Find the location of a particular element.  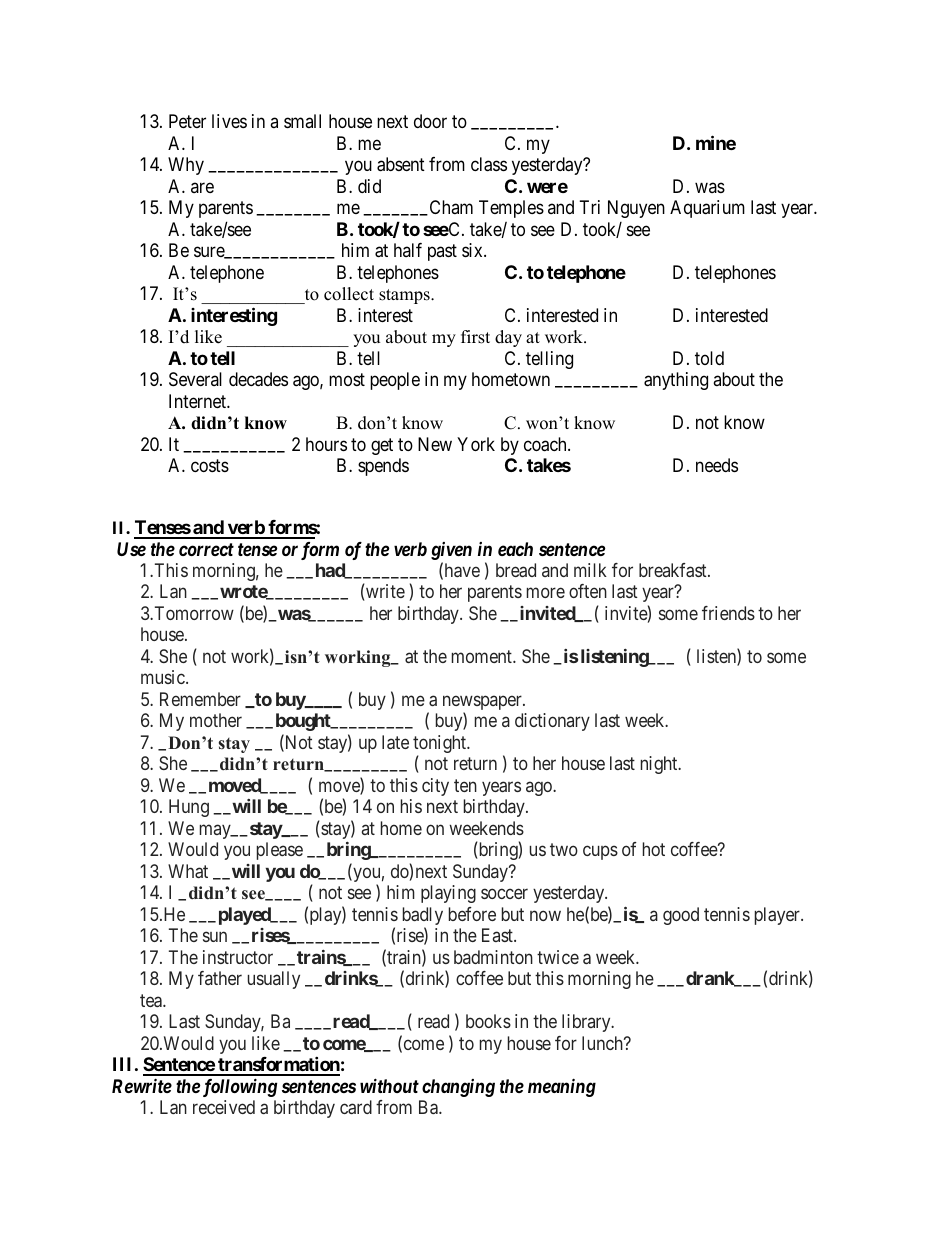

correct is located at coordinates (206, 549).
